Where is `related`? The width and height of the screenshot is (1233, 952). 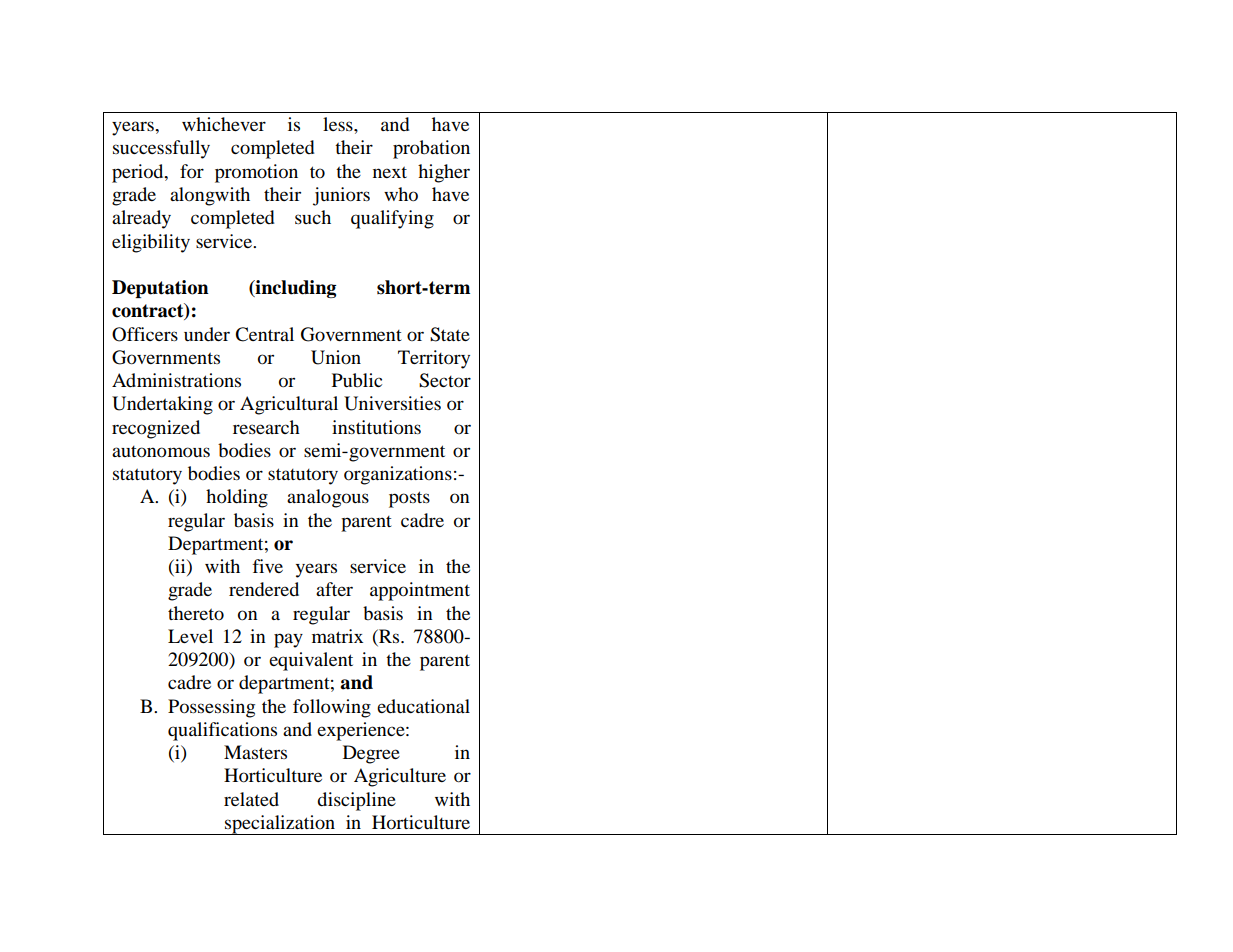
related is located at coordinates (251, 799).
